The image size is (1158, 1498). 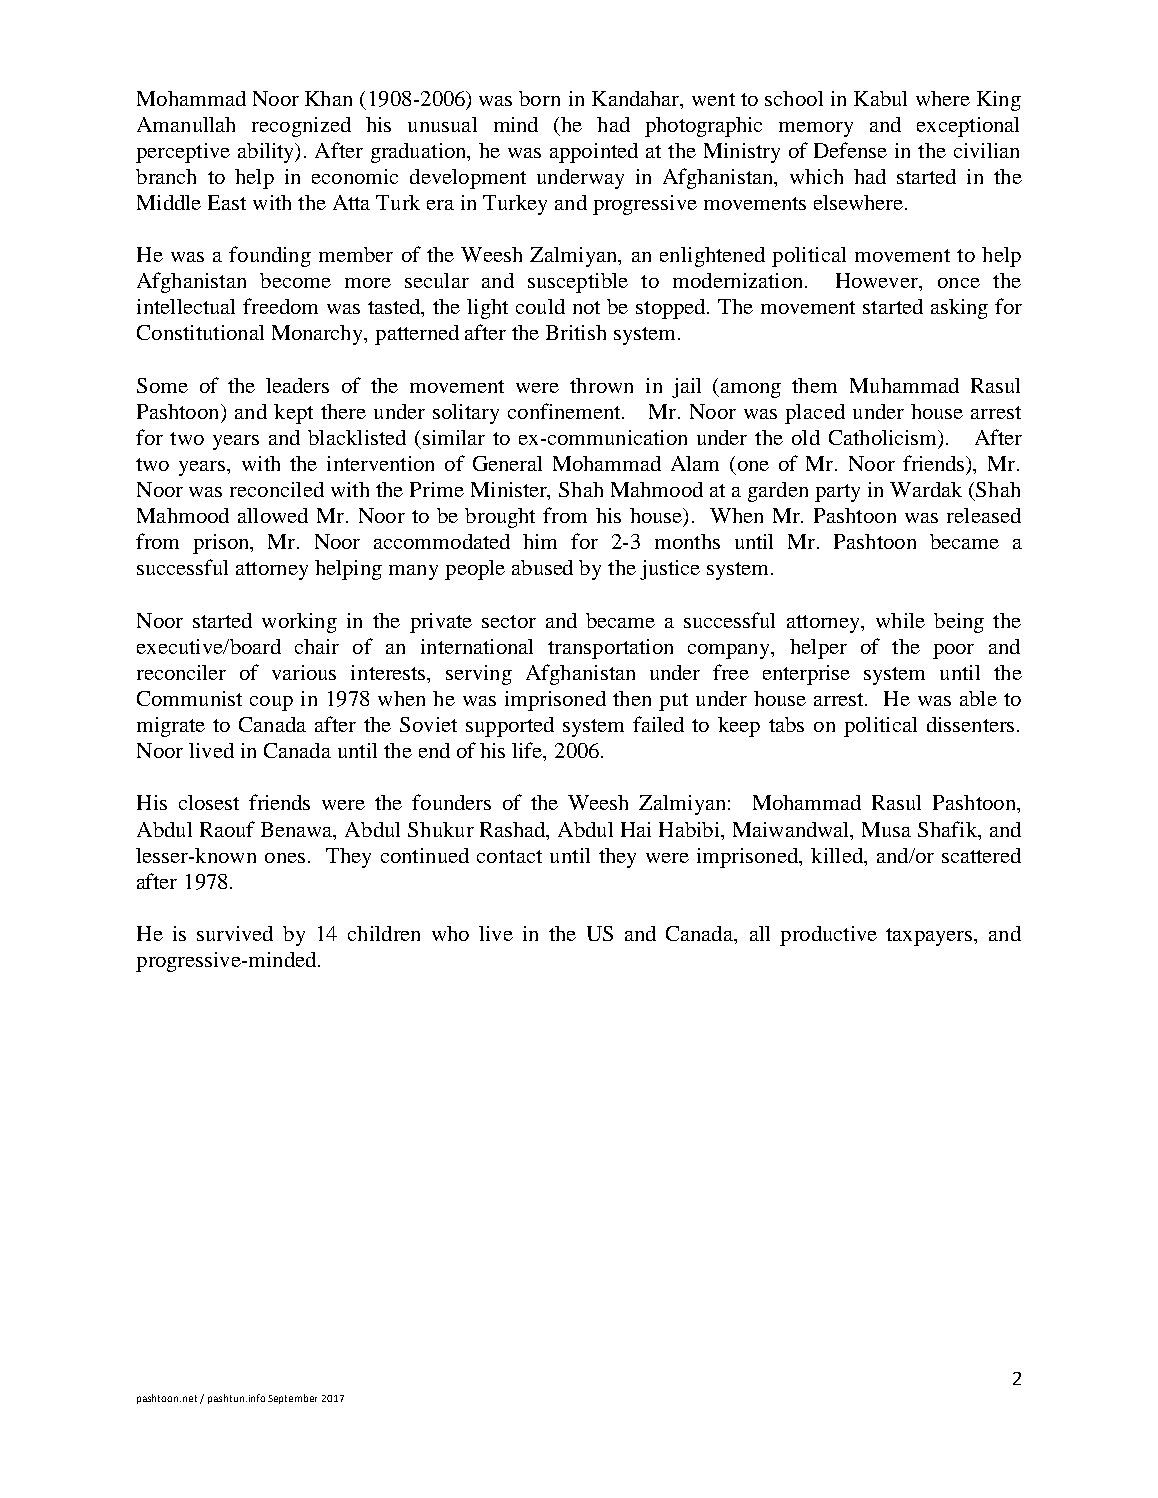 I want to click on ability, so click(x=267, y=153).
